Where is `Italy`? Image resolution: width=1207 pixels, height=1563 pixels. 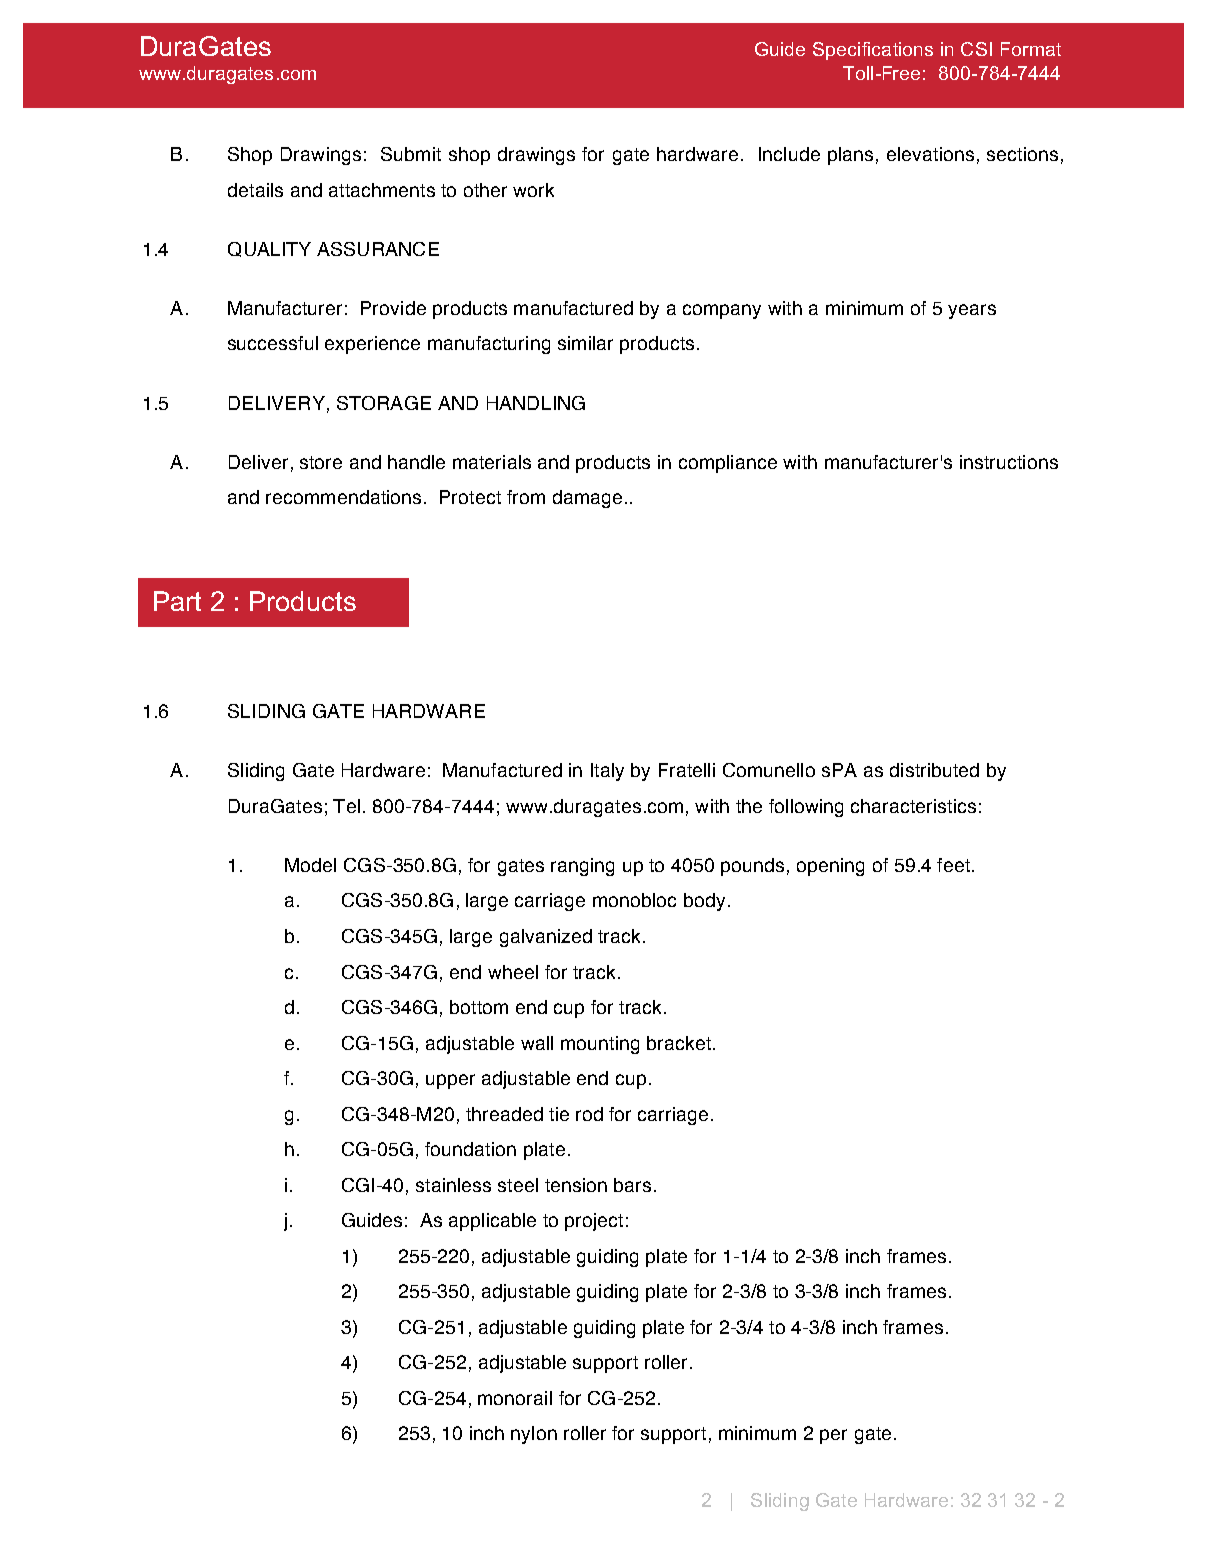
Italy is located at coordinates (607, 772).
